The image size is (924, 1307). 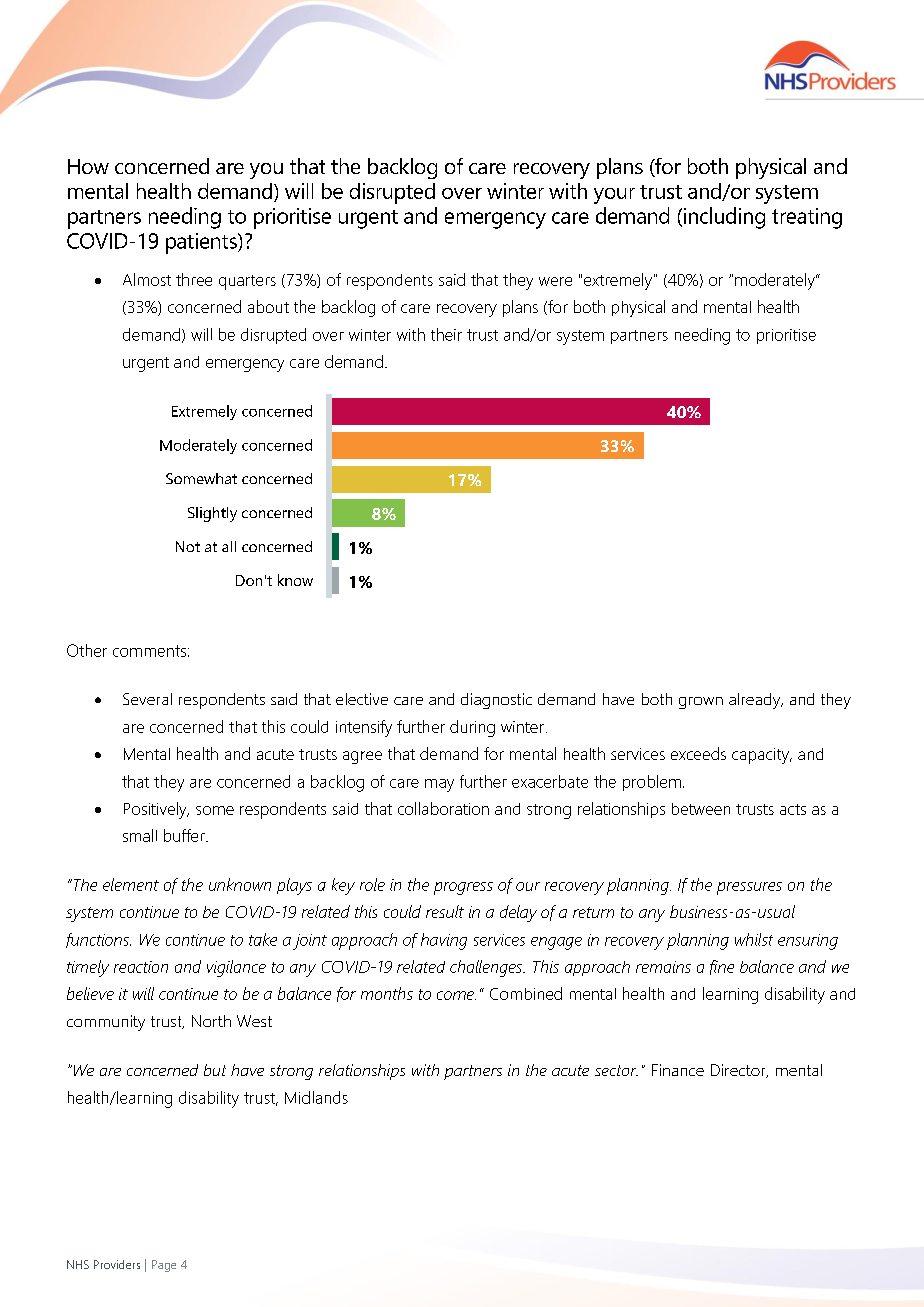 What do you see at coordinates (739, 1071) in the screenshot?
I see `Director` at bounding box center [739, 1071].
